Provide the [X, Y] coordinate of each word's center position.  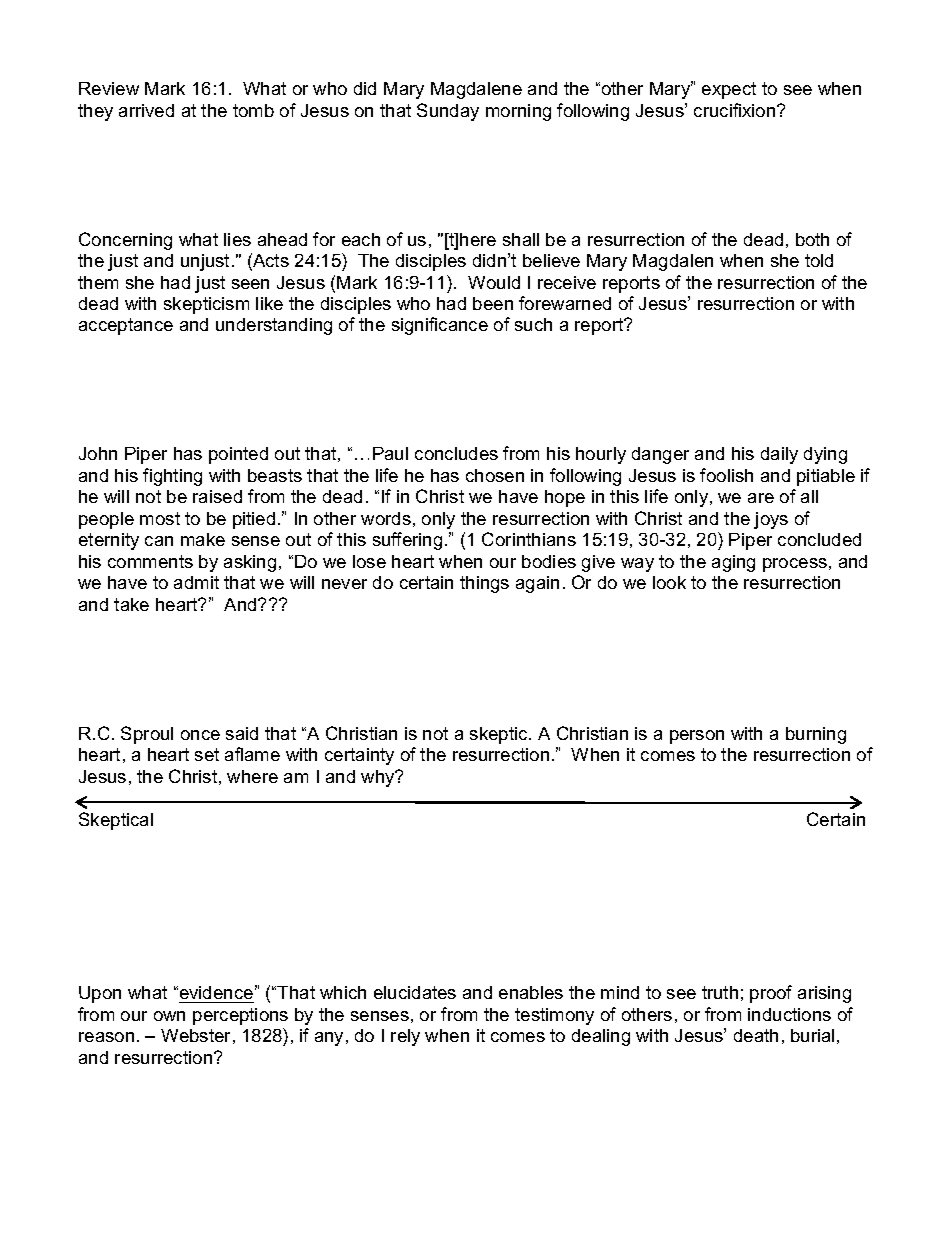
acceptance [126, 326]
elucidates [415, 992]
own [169, 1016]
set [207, 754]
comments [150, 561]
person [697, 737]
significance [440, 326]
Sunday [448, 112]
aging [733, 563]
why [379, 778]
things [484, 584]
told [819, 260]
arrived [146, 110]
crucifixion [736, 110]
